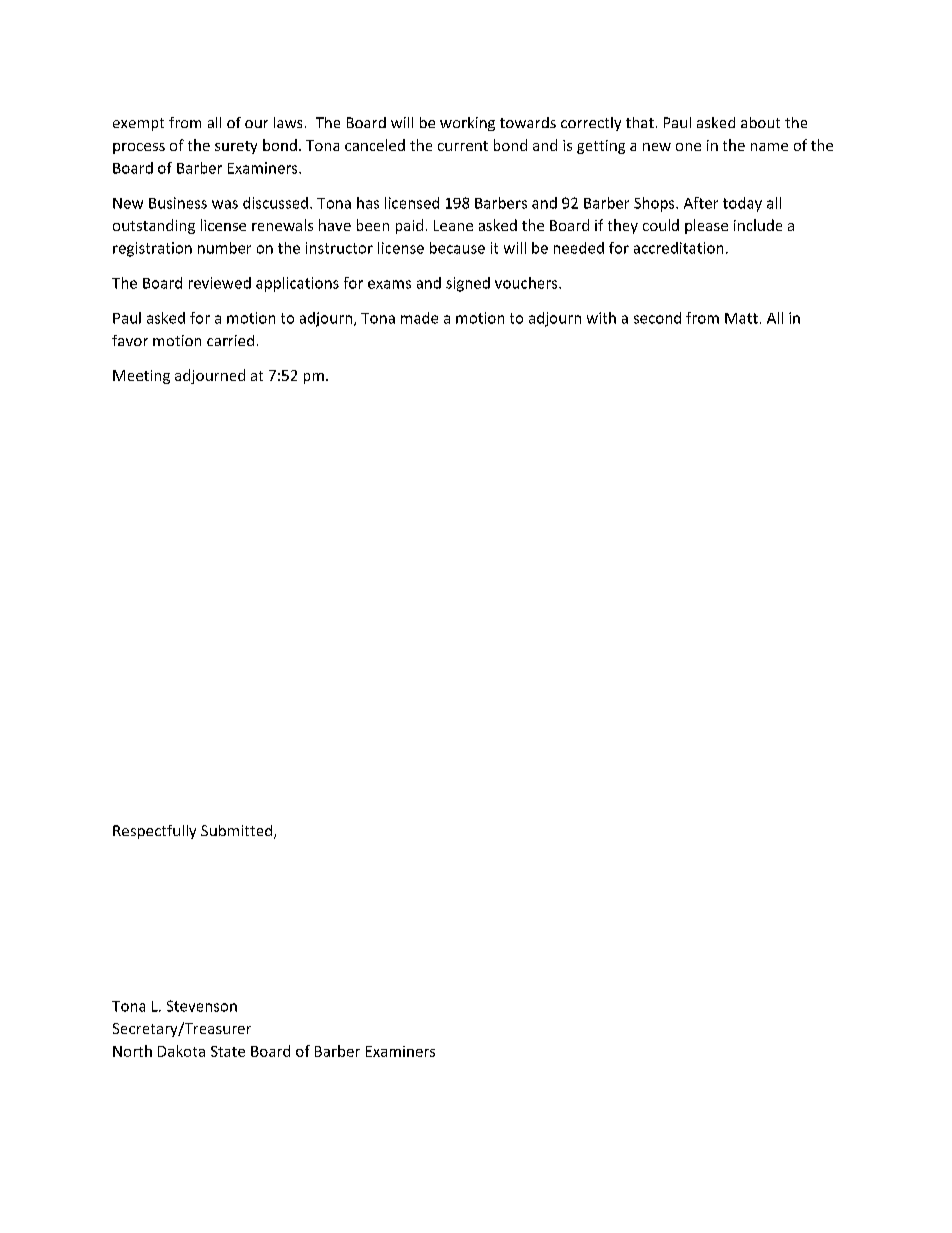 The height and width of the page is (1233, 952). What do you see at coordinates (741, 318) in the page?
I see `Matt` at bounding box center [741, 318].
